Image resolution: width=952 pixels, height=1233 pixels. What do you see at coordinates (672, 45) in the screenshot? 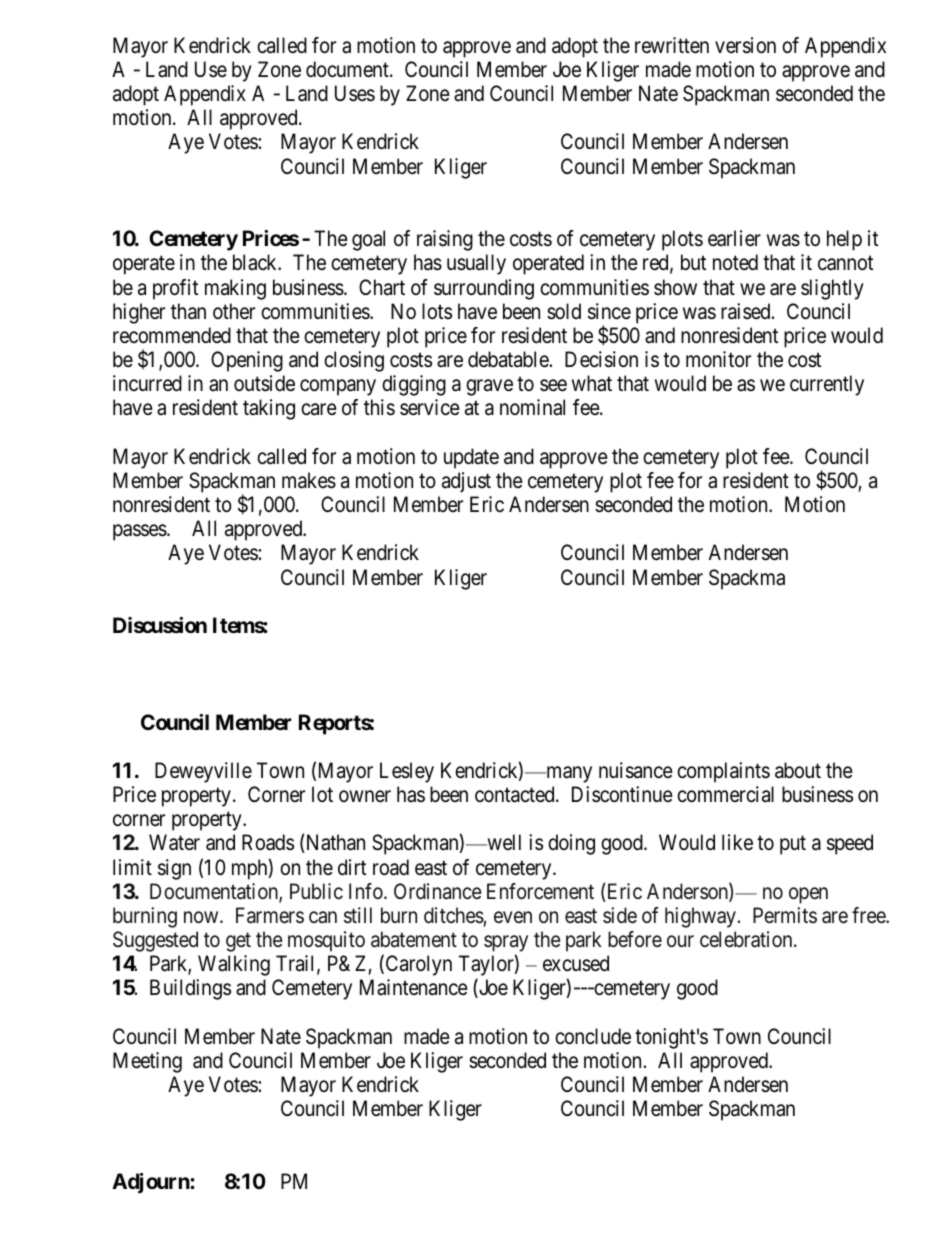
I see `rewritten` at bounding box center [672, 45].
